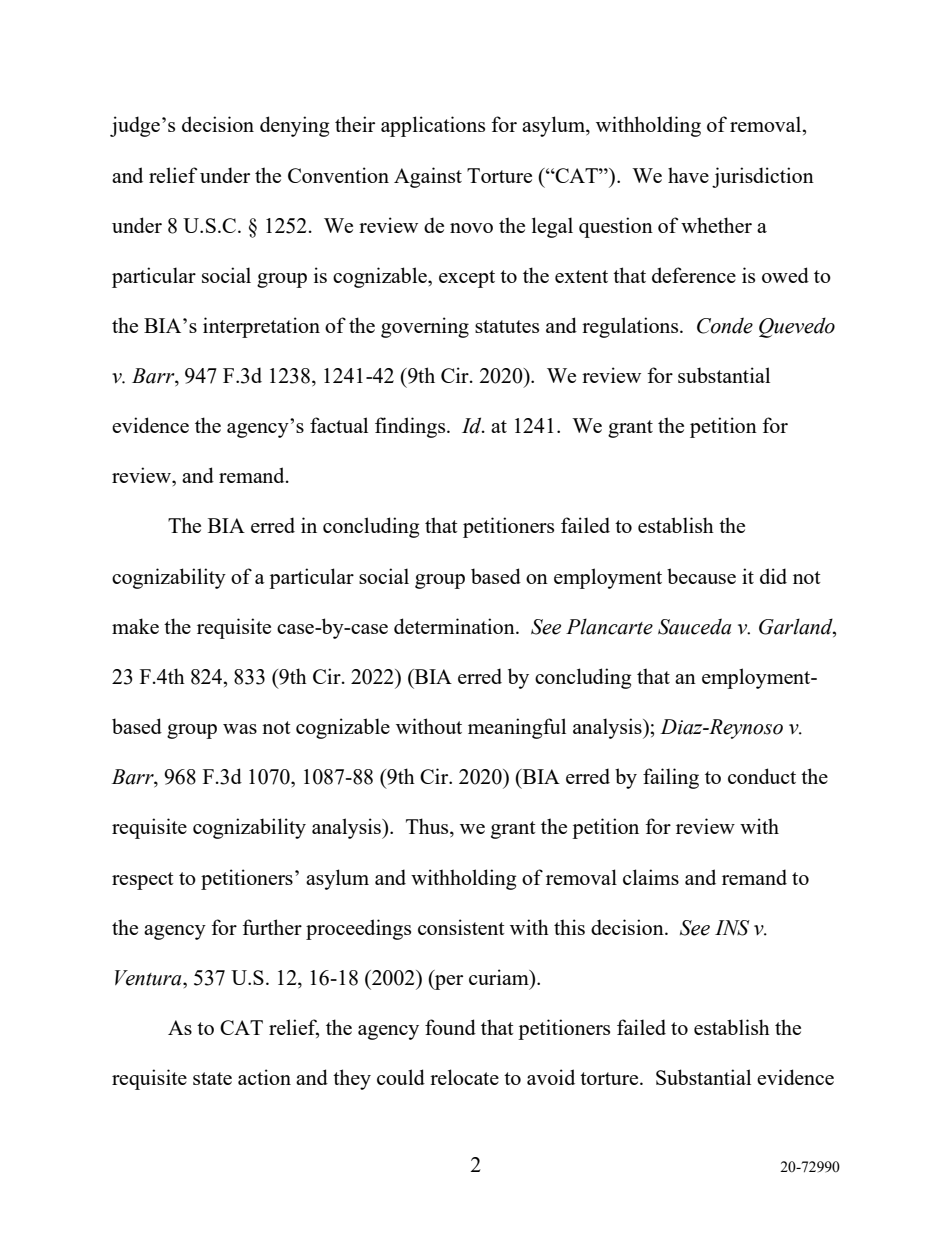 The image size is (952, 1233). Describe the element at coordinates (135, 626) in the image. I see `make` at that location.
